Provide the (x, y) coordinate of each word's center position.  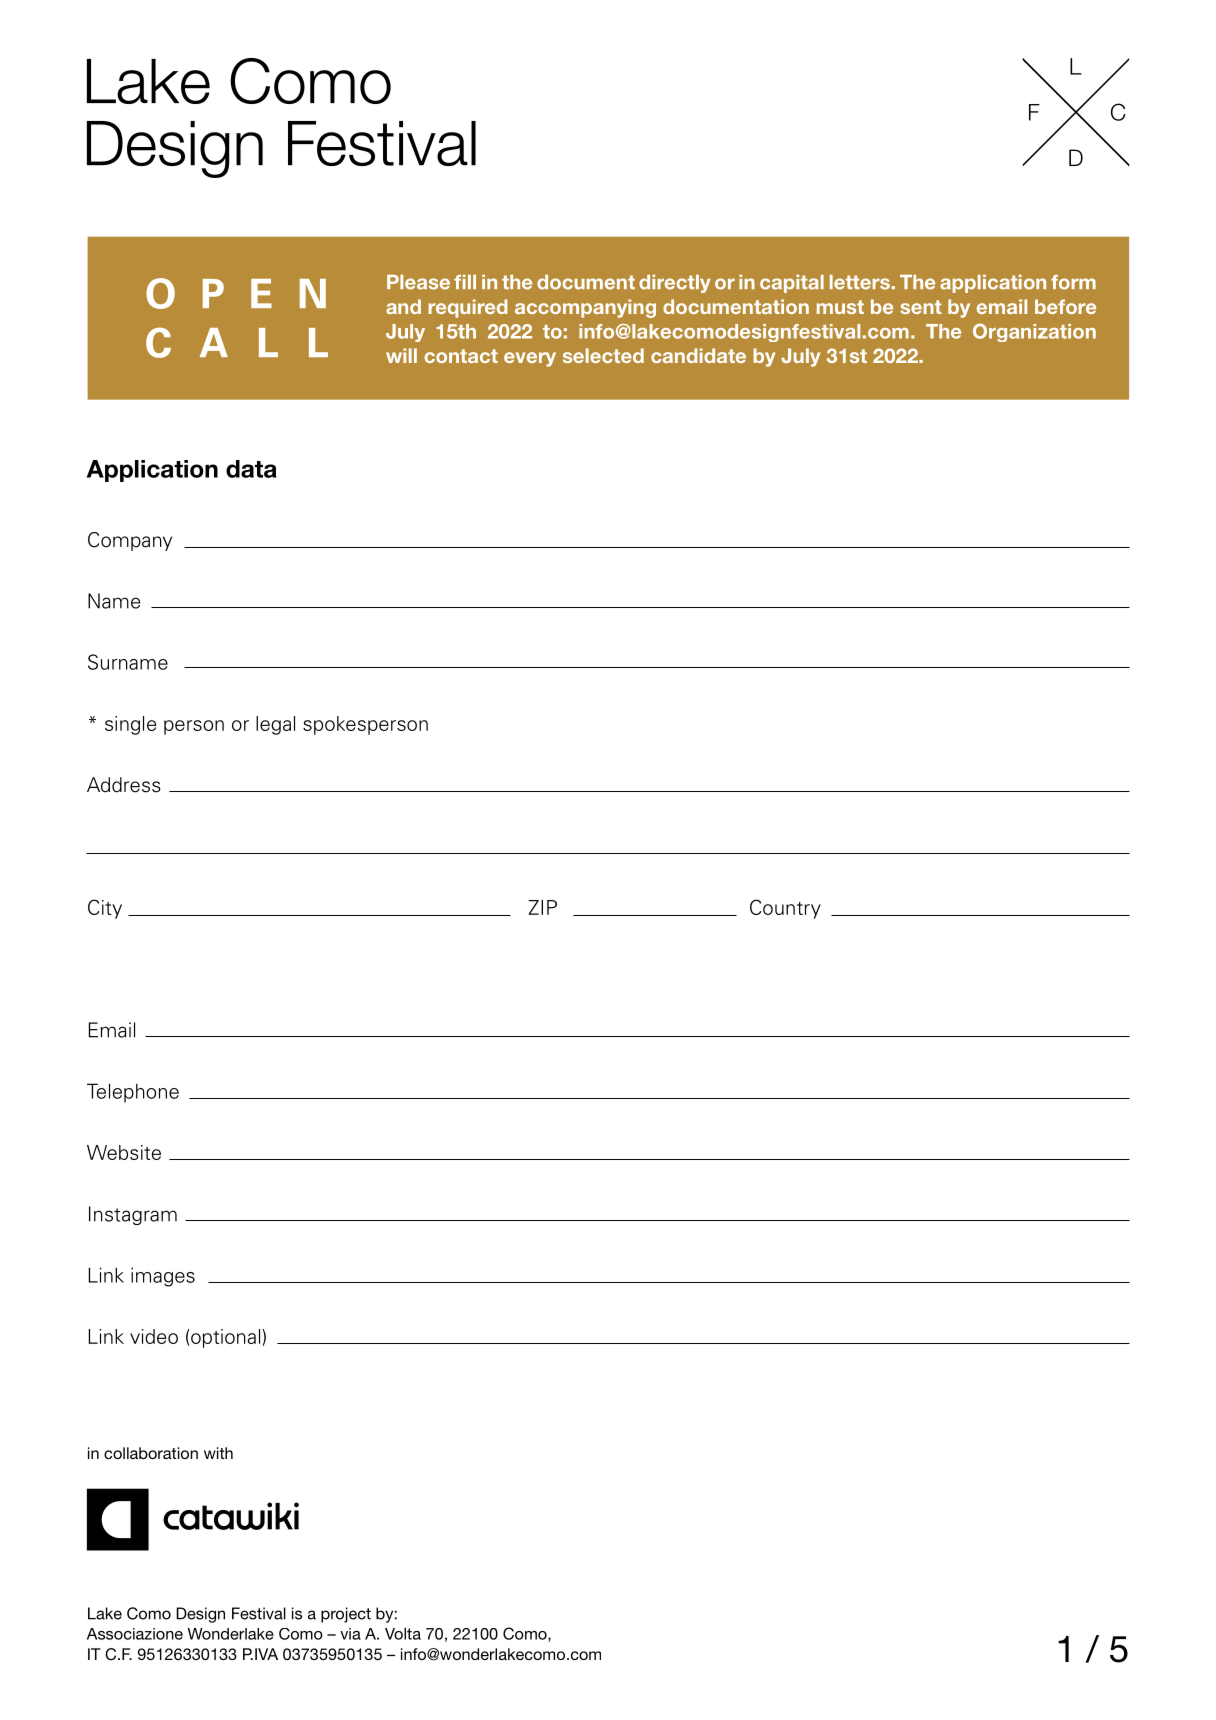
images (163, 1277)
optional (227, 1338)
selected (603, 355)
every (530, 359)
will (401, 355)
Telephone (133, 1093)
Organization (1034, 332)
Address (124, 785)
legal (275, 725)
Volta (403, 1634)
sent (921, 307)
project (346, 1615)
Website (124, 1152)
